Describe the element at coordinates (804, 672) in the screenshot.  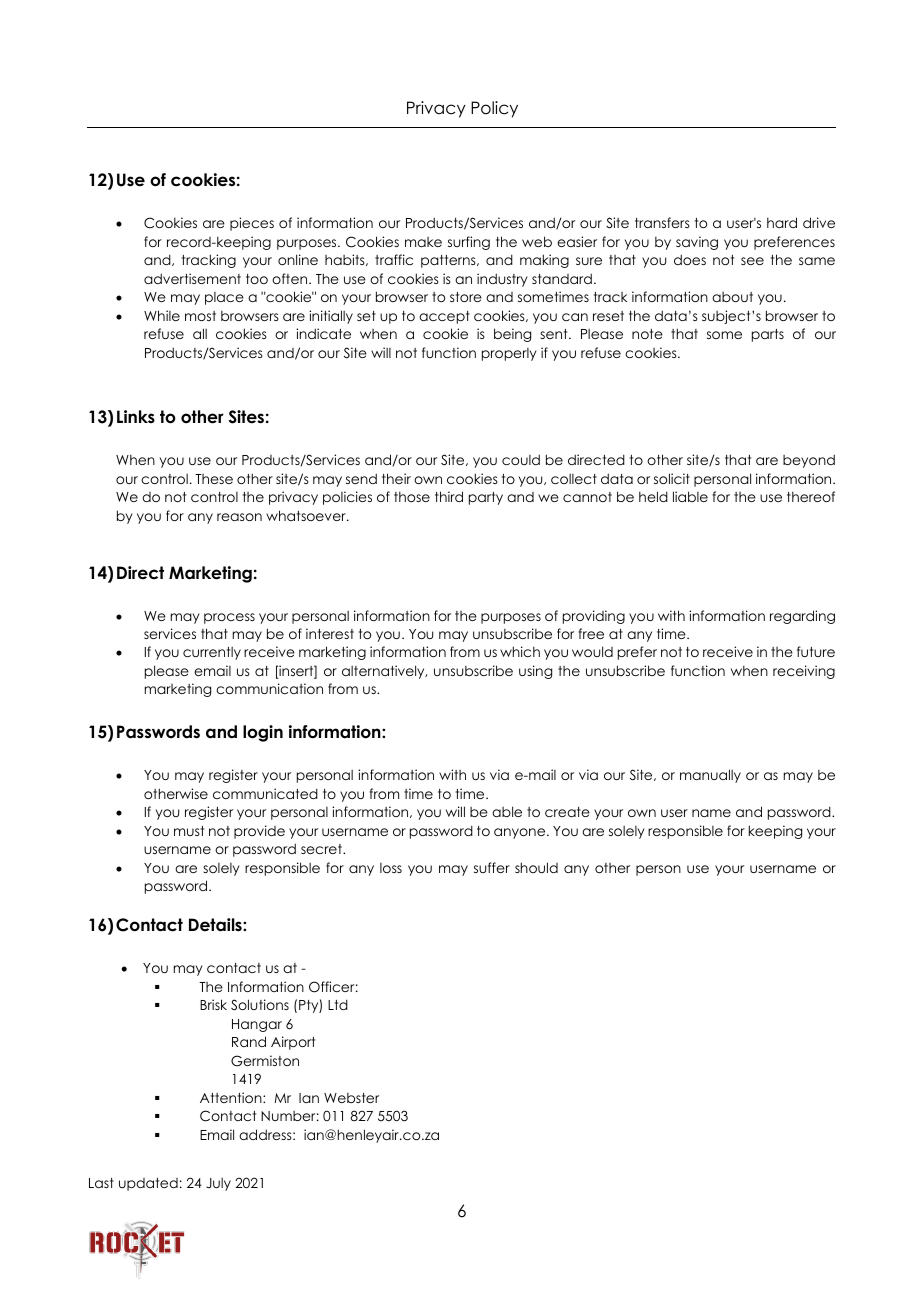
I see `receiving` at that location.
